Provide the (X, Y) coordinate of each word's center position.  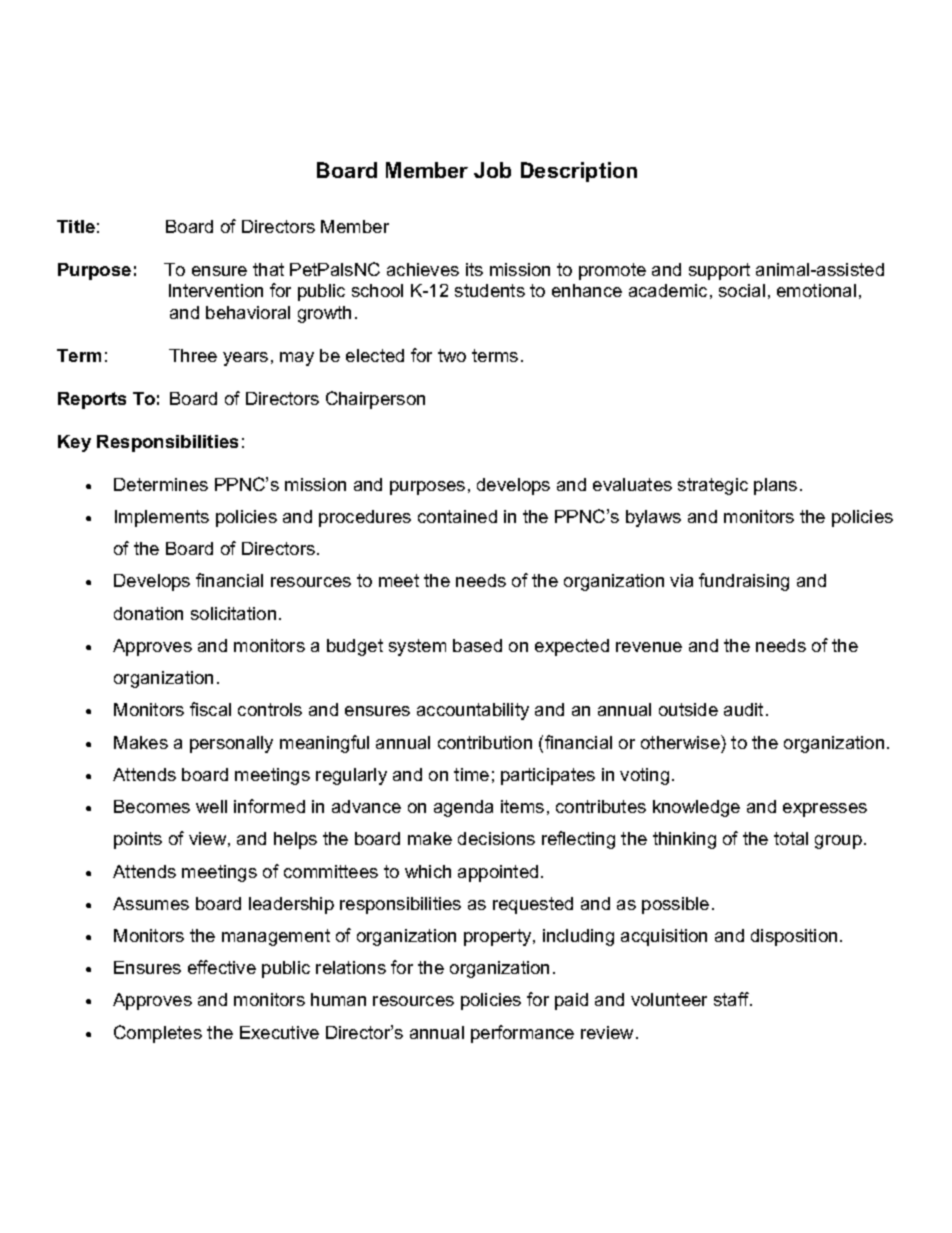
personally (231, 744)
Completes (158, 1034)
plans (775, 486)
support (719, 271)
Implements (162, 518)
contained (457, 516)
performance (522, 1034)
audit (743, 709)
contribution (485, 742)
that (268, 269)
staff (733, 999)
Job (492, 170)
